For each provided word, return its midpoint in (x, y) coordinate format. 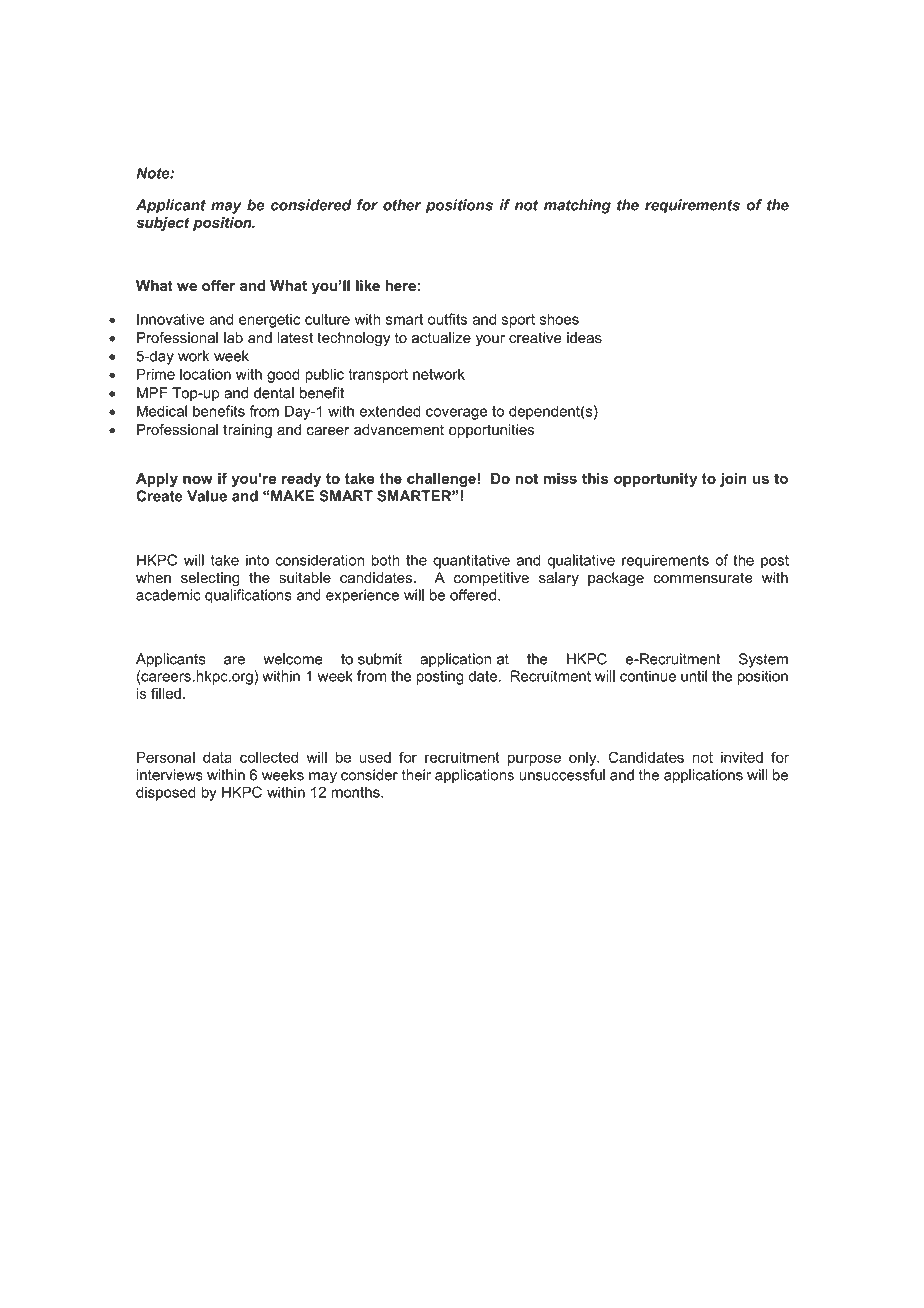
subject (163, 224)
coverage (456, 414)
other (402, 205)
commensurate (703, 578)
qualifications (248, 596)
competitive (491, 579)
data (217, 757)
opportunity (655, 480)
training (247, 431)
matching (577, 206)
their (416, 775)
